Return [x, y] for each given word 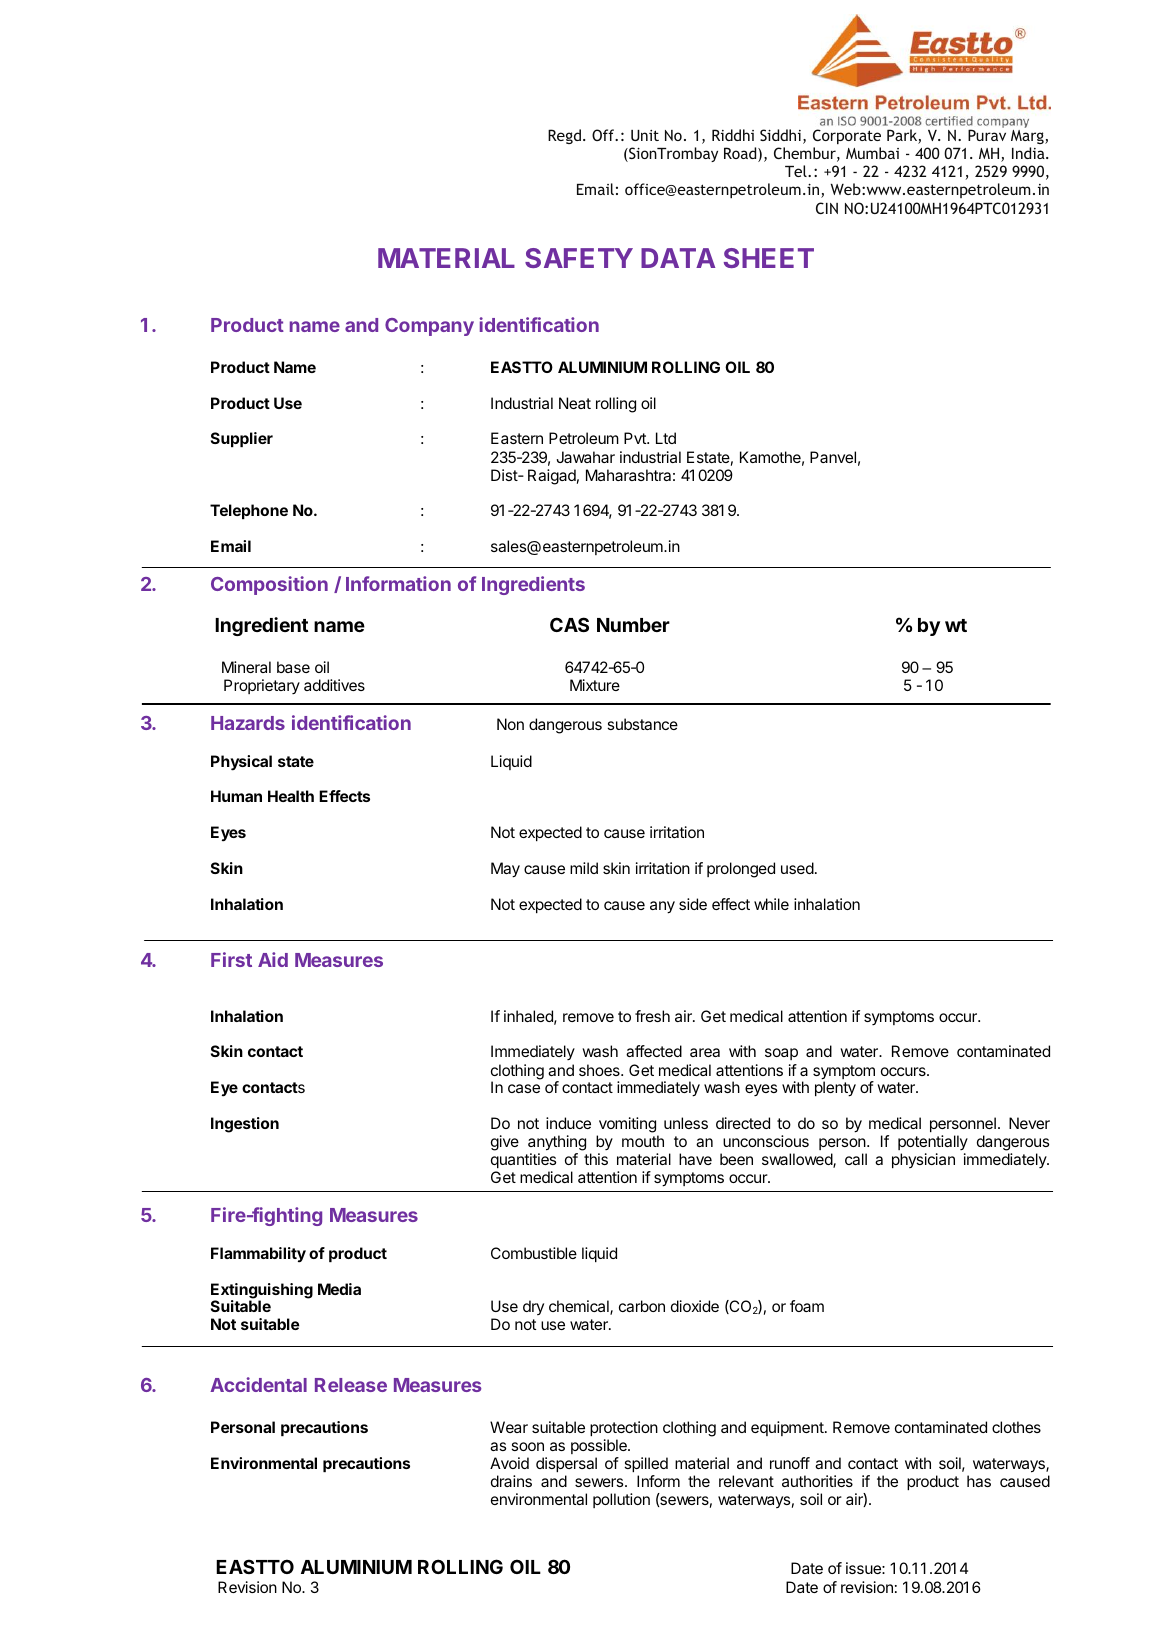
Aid [273, 959]
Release [351, 1385]
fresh [652, 1016]
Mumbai [872, 153]
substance [642, 724]
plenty [835, 1089]
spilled [646, 1464]
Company [429, 327]
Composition [269, 585]
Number [633, 625]
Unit [645, 135]
